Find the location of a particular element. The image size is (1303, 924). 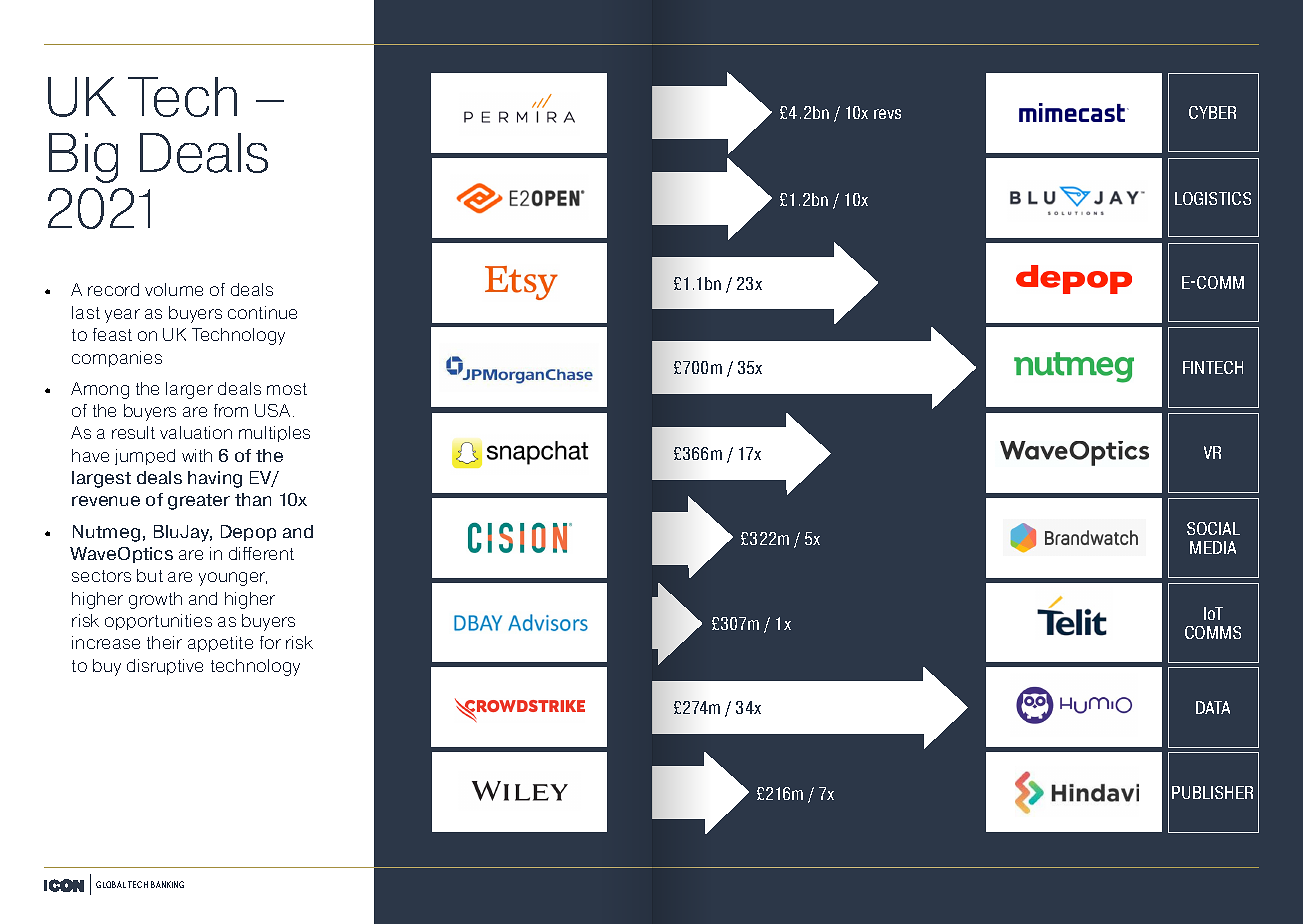

SOCIAL is located at coordinates (1213, 528).
